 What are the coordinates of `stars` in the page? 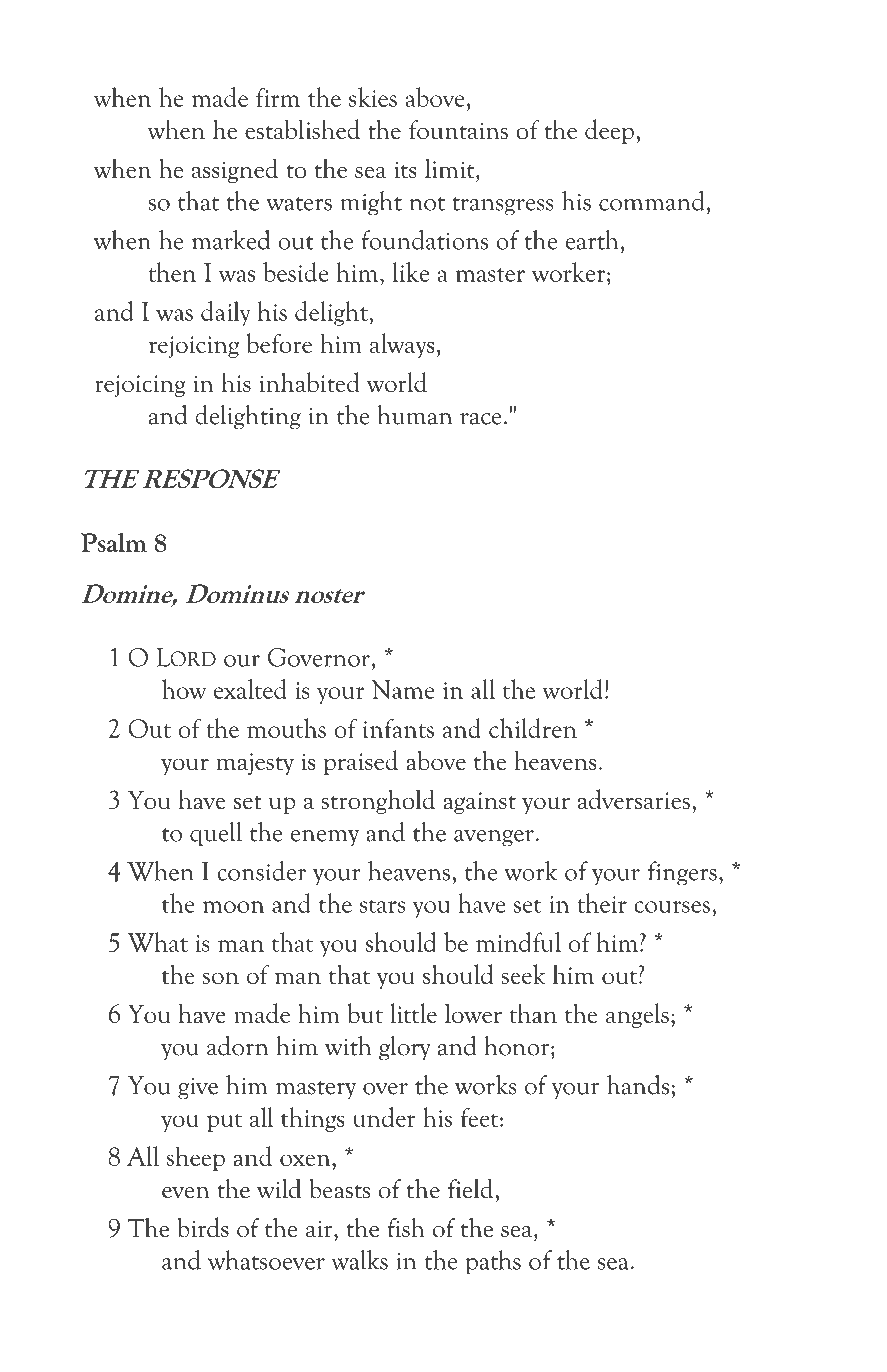 It's located at (382, 906).
